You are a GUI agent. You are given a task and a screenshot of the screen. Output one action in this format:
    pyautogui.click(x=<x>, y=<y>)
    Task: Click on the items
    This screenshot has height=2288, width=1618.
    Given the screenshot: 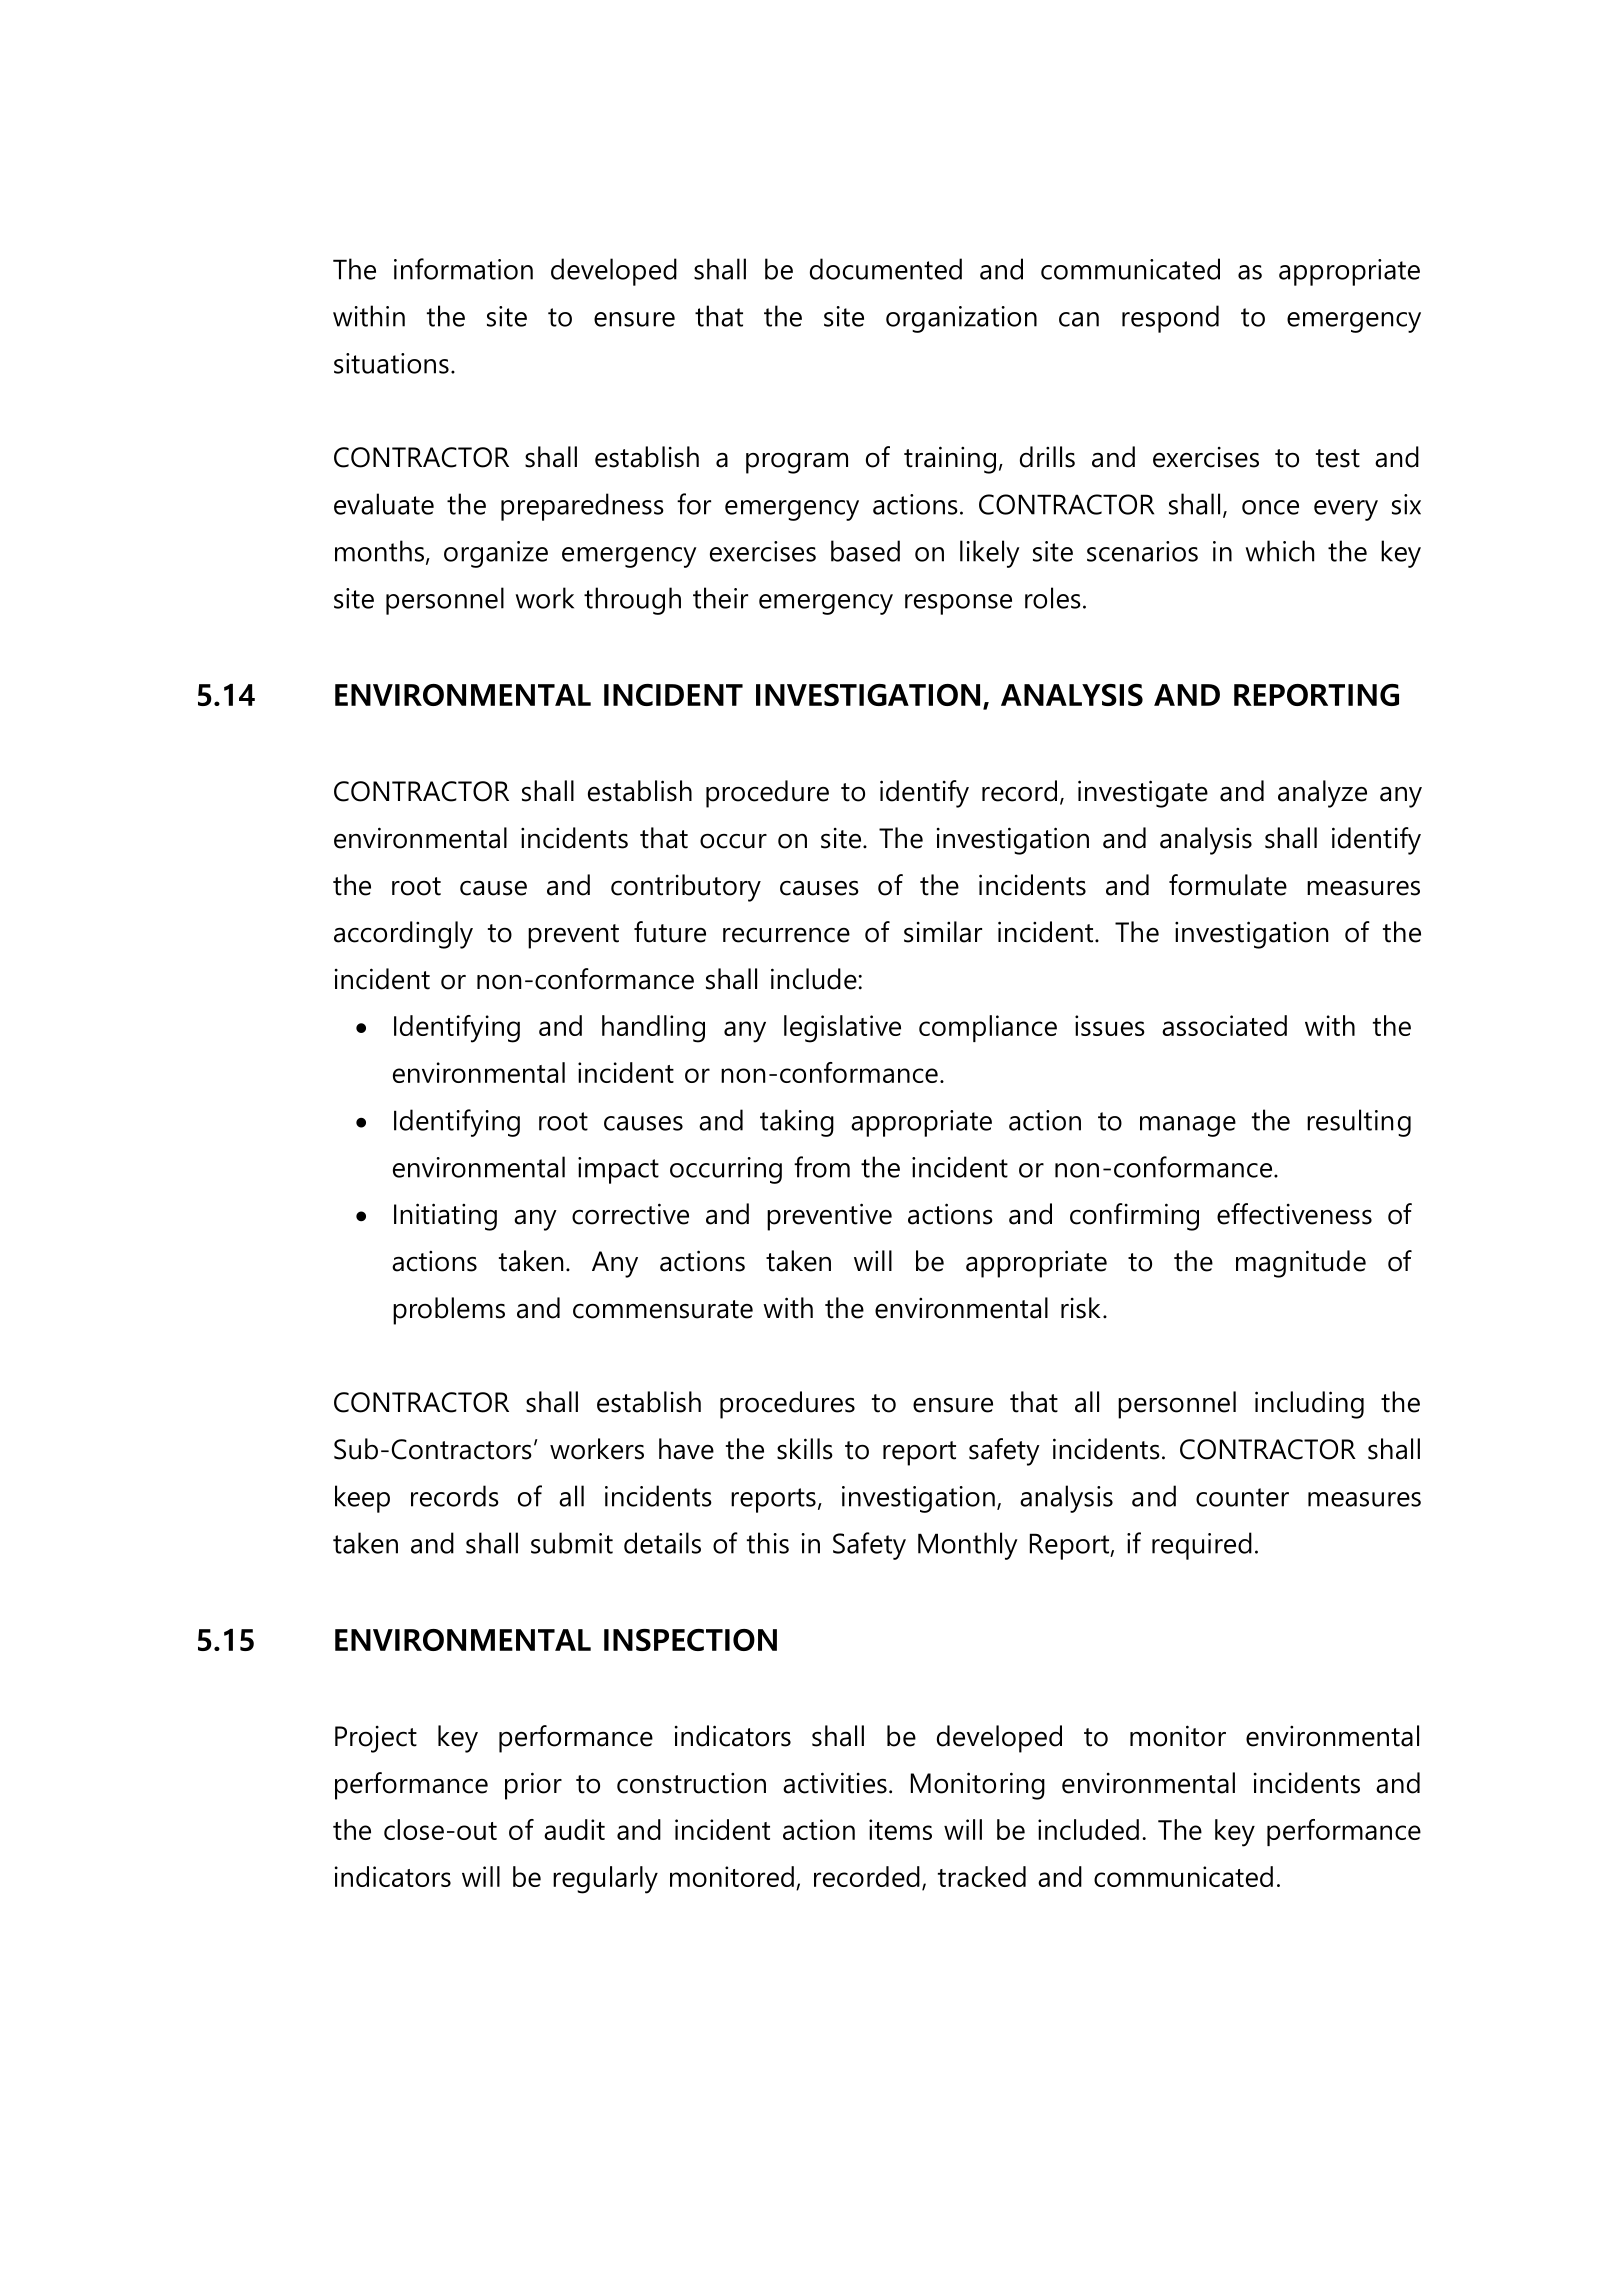 What is the action you would take?
    pyautogui.click(x=900, y=1829)
